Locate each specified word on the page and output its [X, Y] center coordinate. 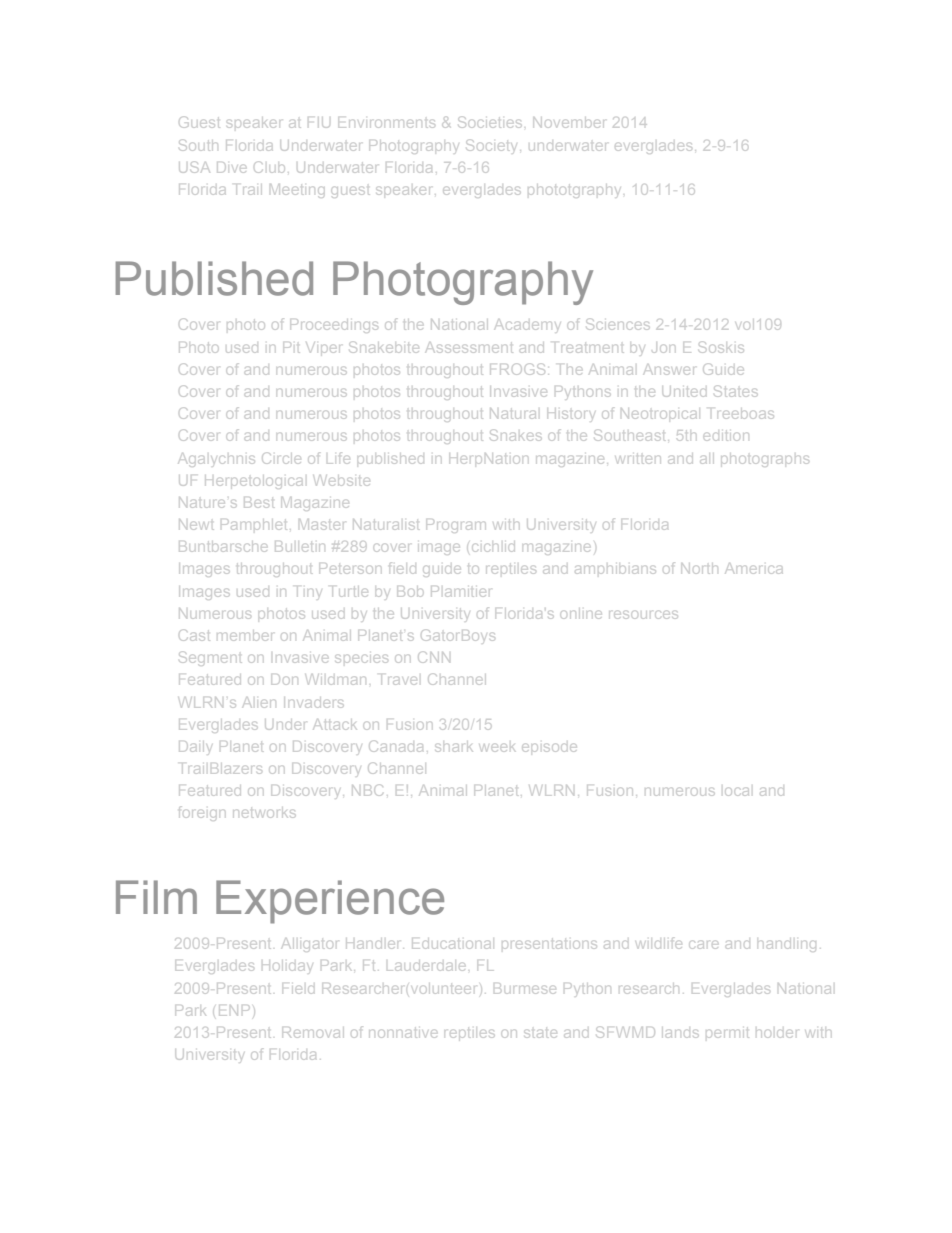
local [737, 792]
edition [726, 436]
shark [455, 748]
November [569, 122]
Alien [260, 702]
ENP [234, 1010]
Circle [281, 458]
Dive [231, 167]
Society [494, 145]
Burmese [525, 990]
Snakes [516, 435]
